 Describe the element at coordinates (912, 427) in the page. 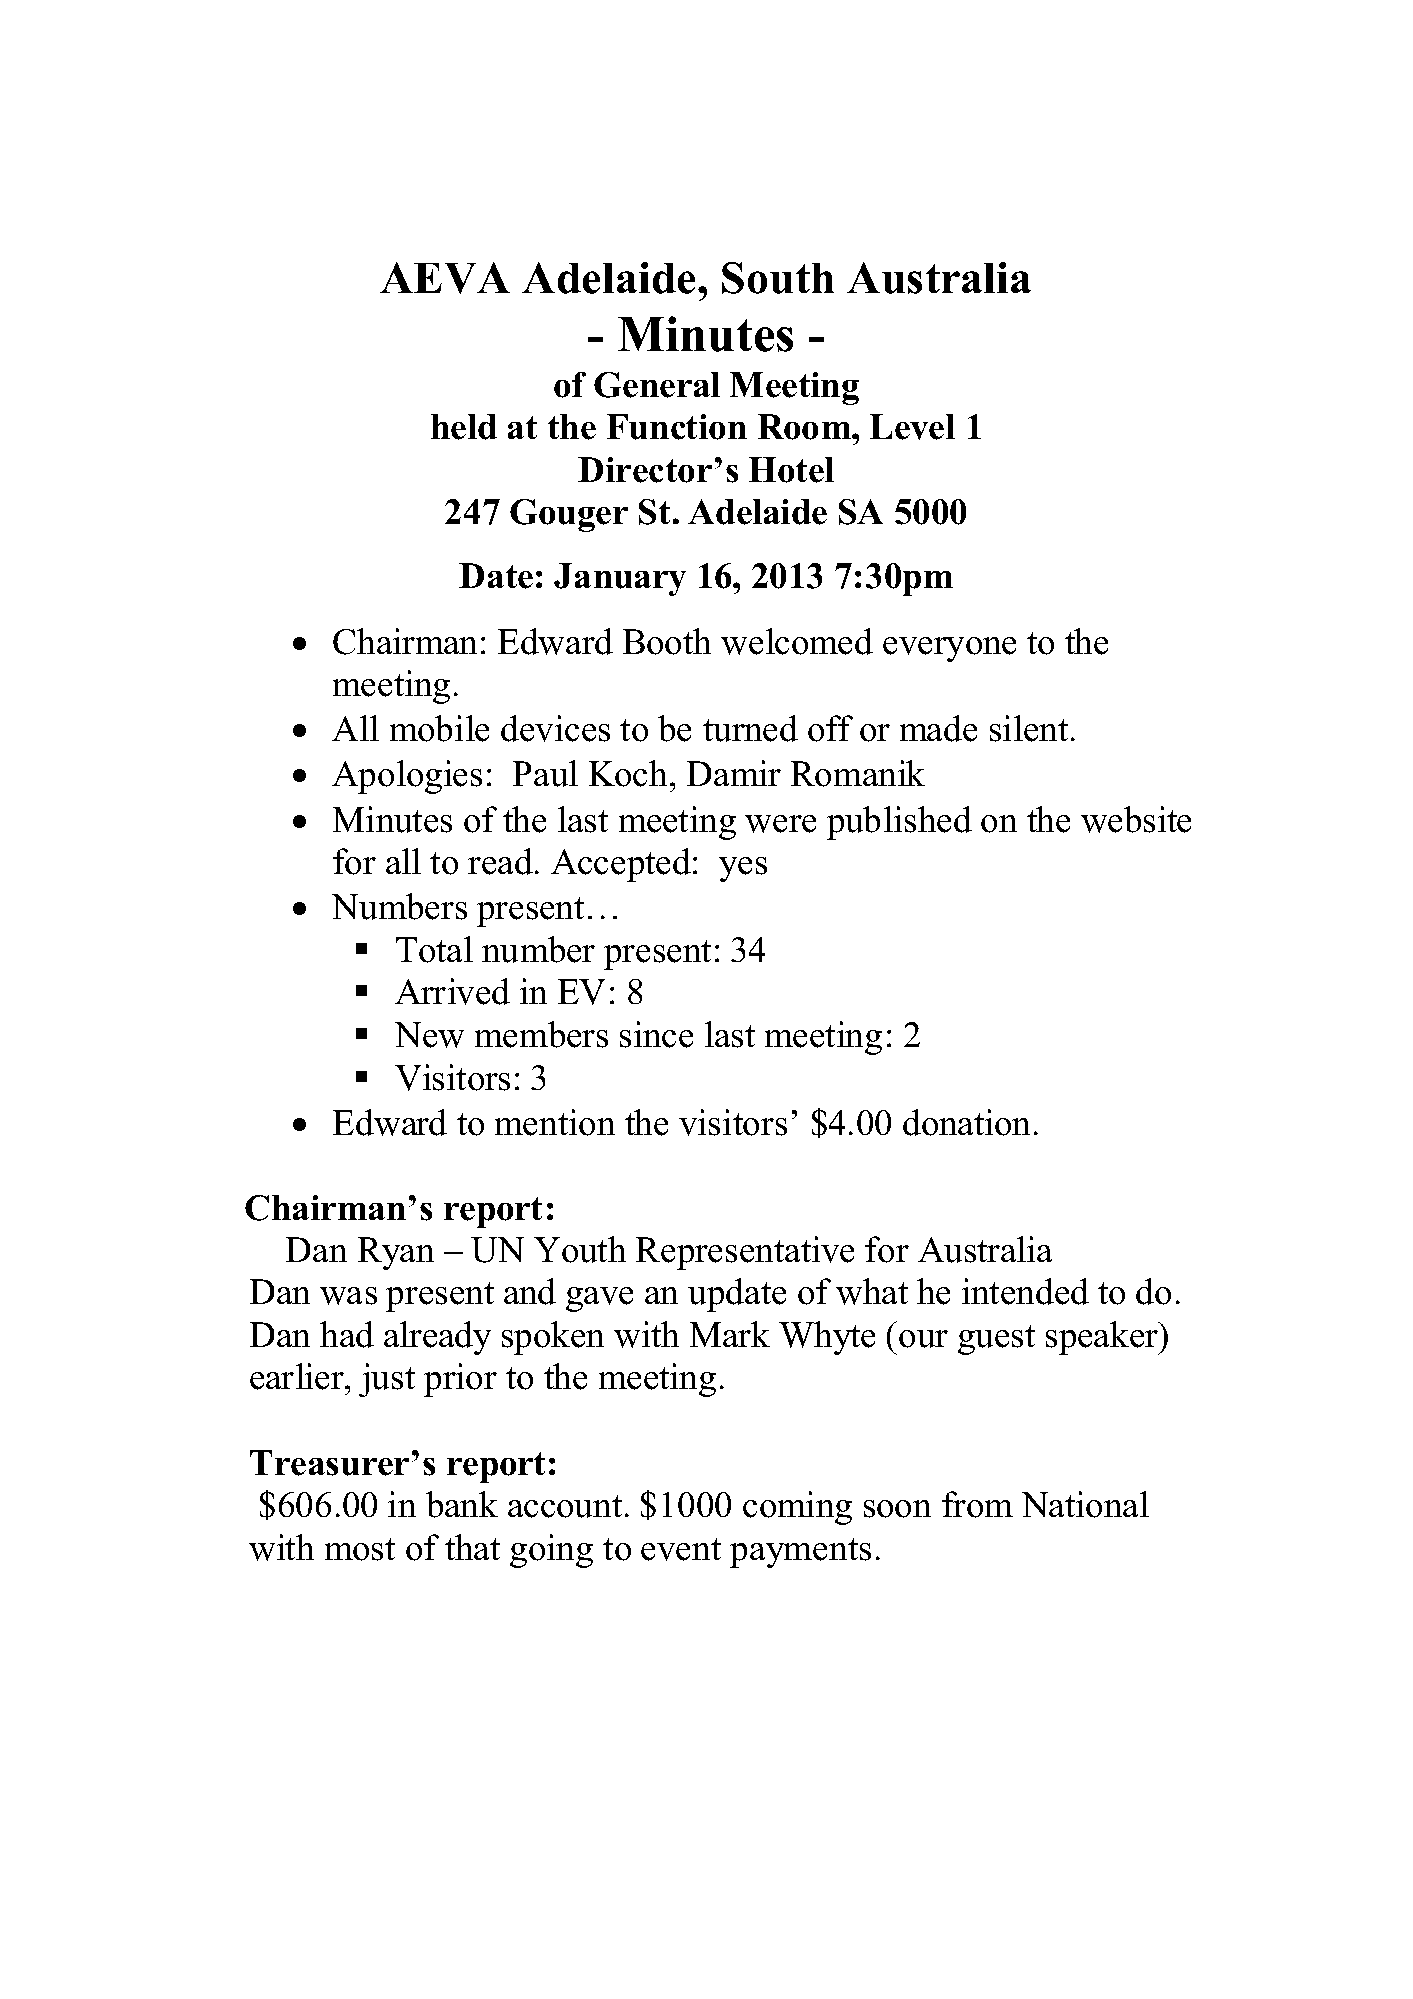

I see `Level` at that location.
